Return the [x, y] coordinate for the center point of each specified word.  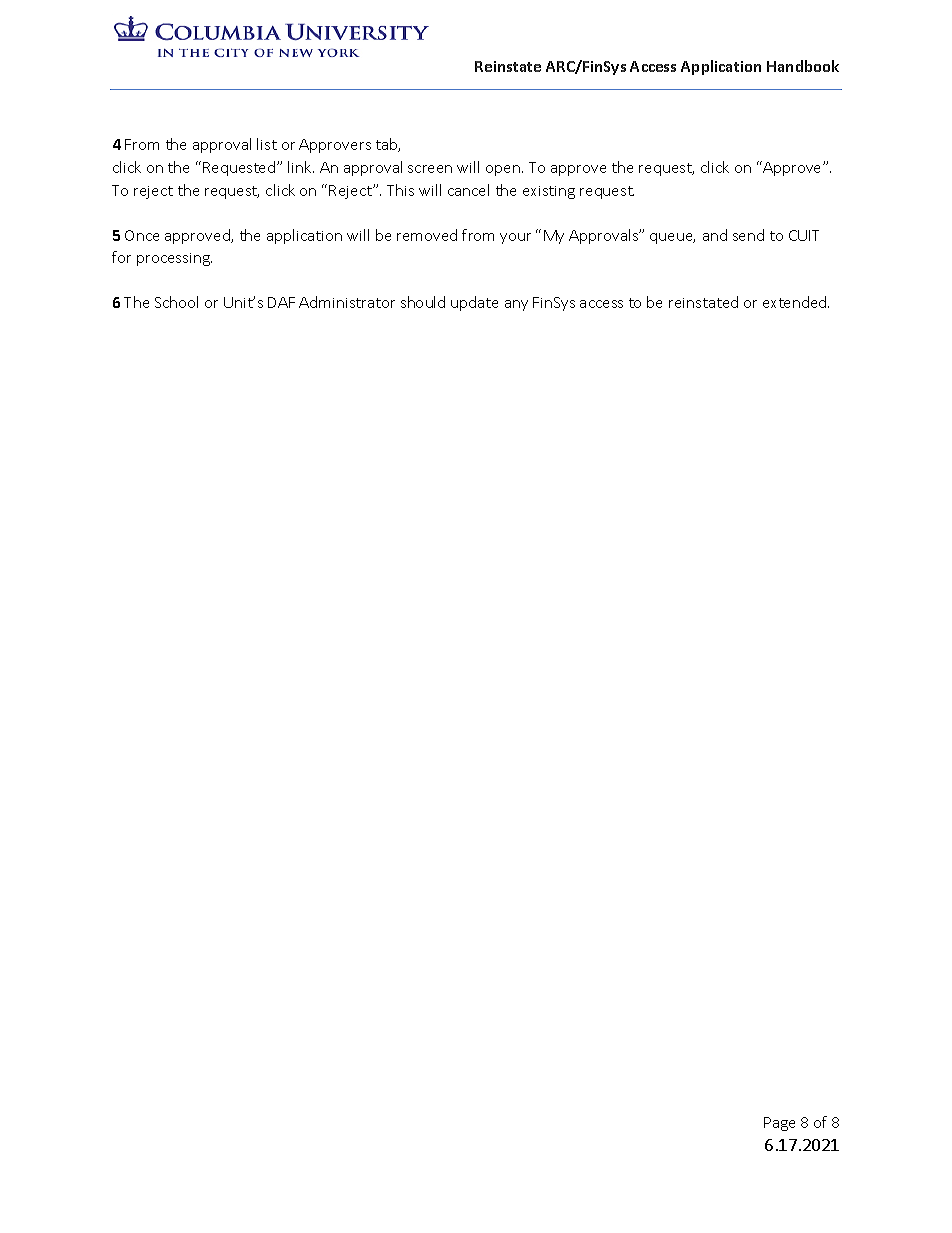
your [515, 238]
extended [796, 302]
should [423, 302]
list [267, 144]
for [121, 257]
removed [427, 235]
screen [430, 169]
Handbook [803, 66]
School [176, 302]
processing [174, 259]
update [474, 303]
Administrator [347, 302]
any [516, 305]
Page [779, 1124]
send [748, 235]
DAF [281, 302]
